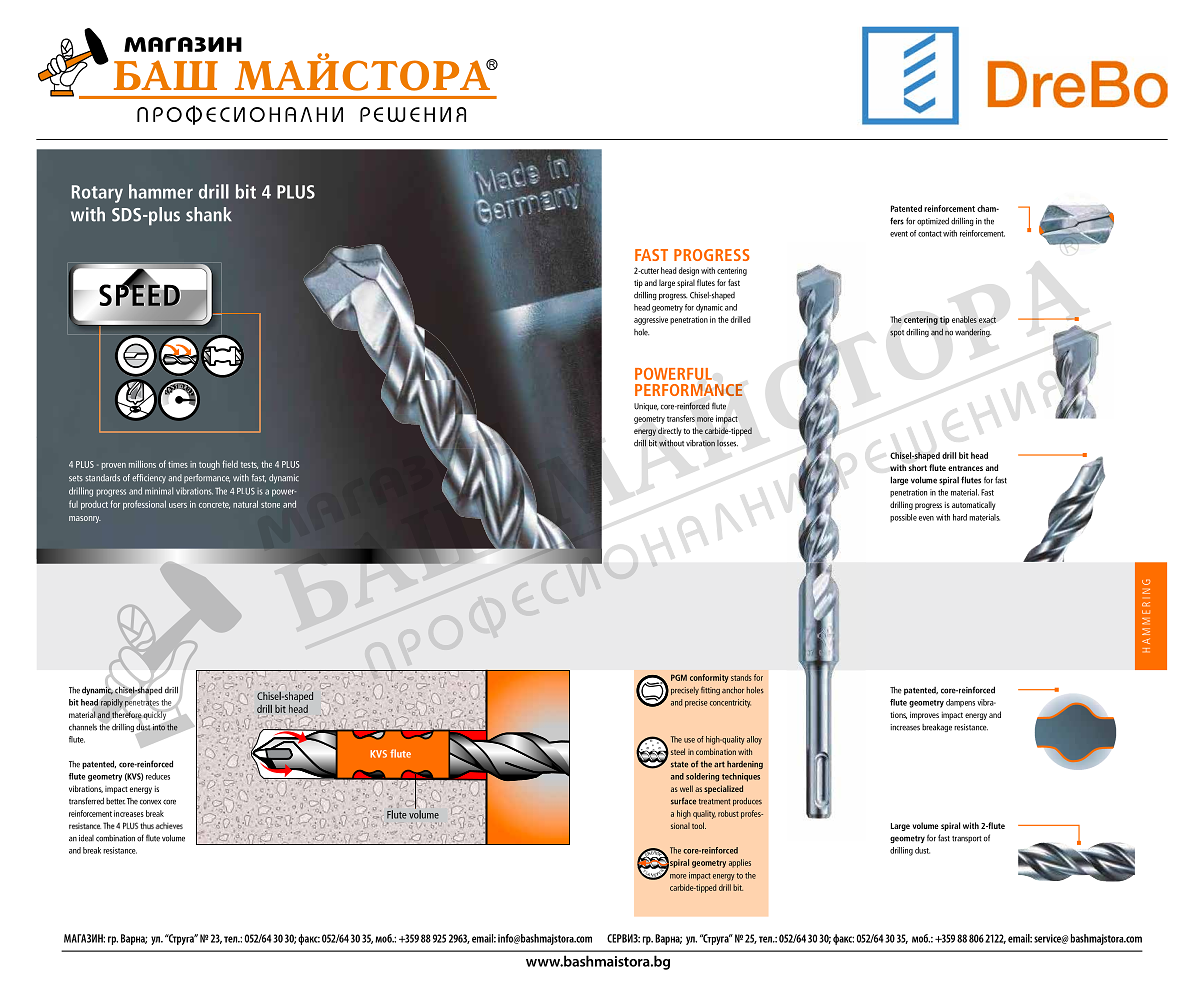  What do you see at coordinates (933, 222) in the image?
I see `optimized` at bounding box center [933, 222].
